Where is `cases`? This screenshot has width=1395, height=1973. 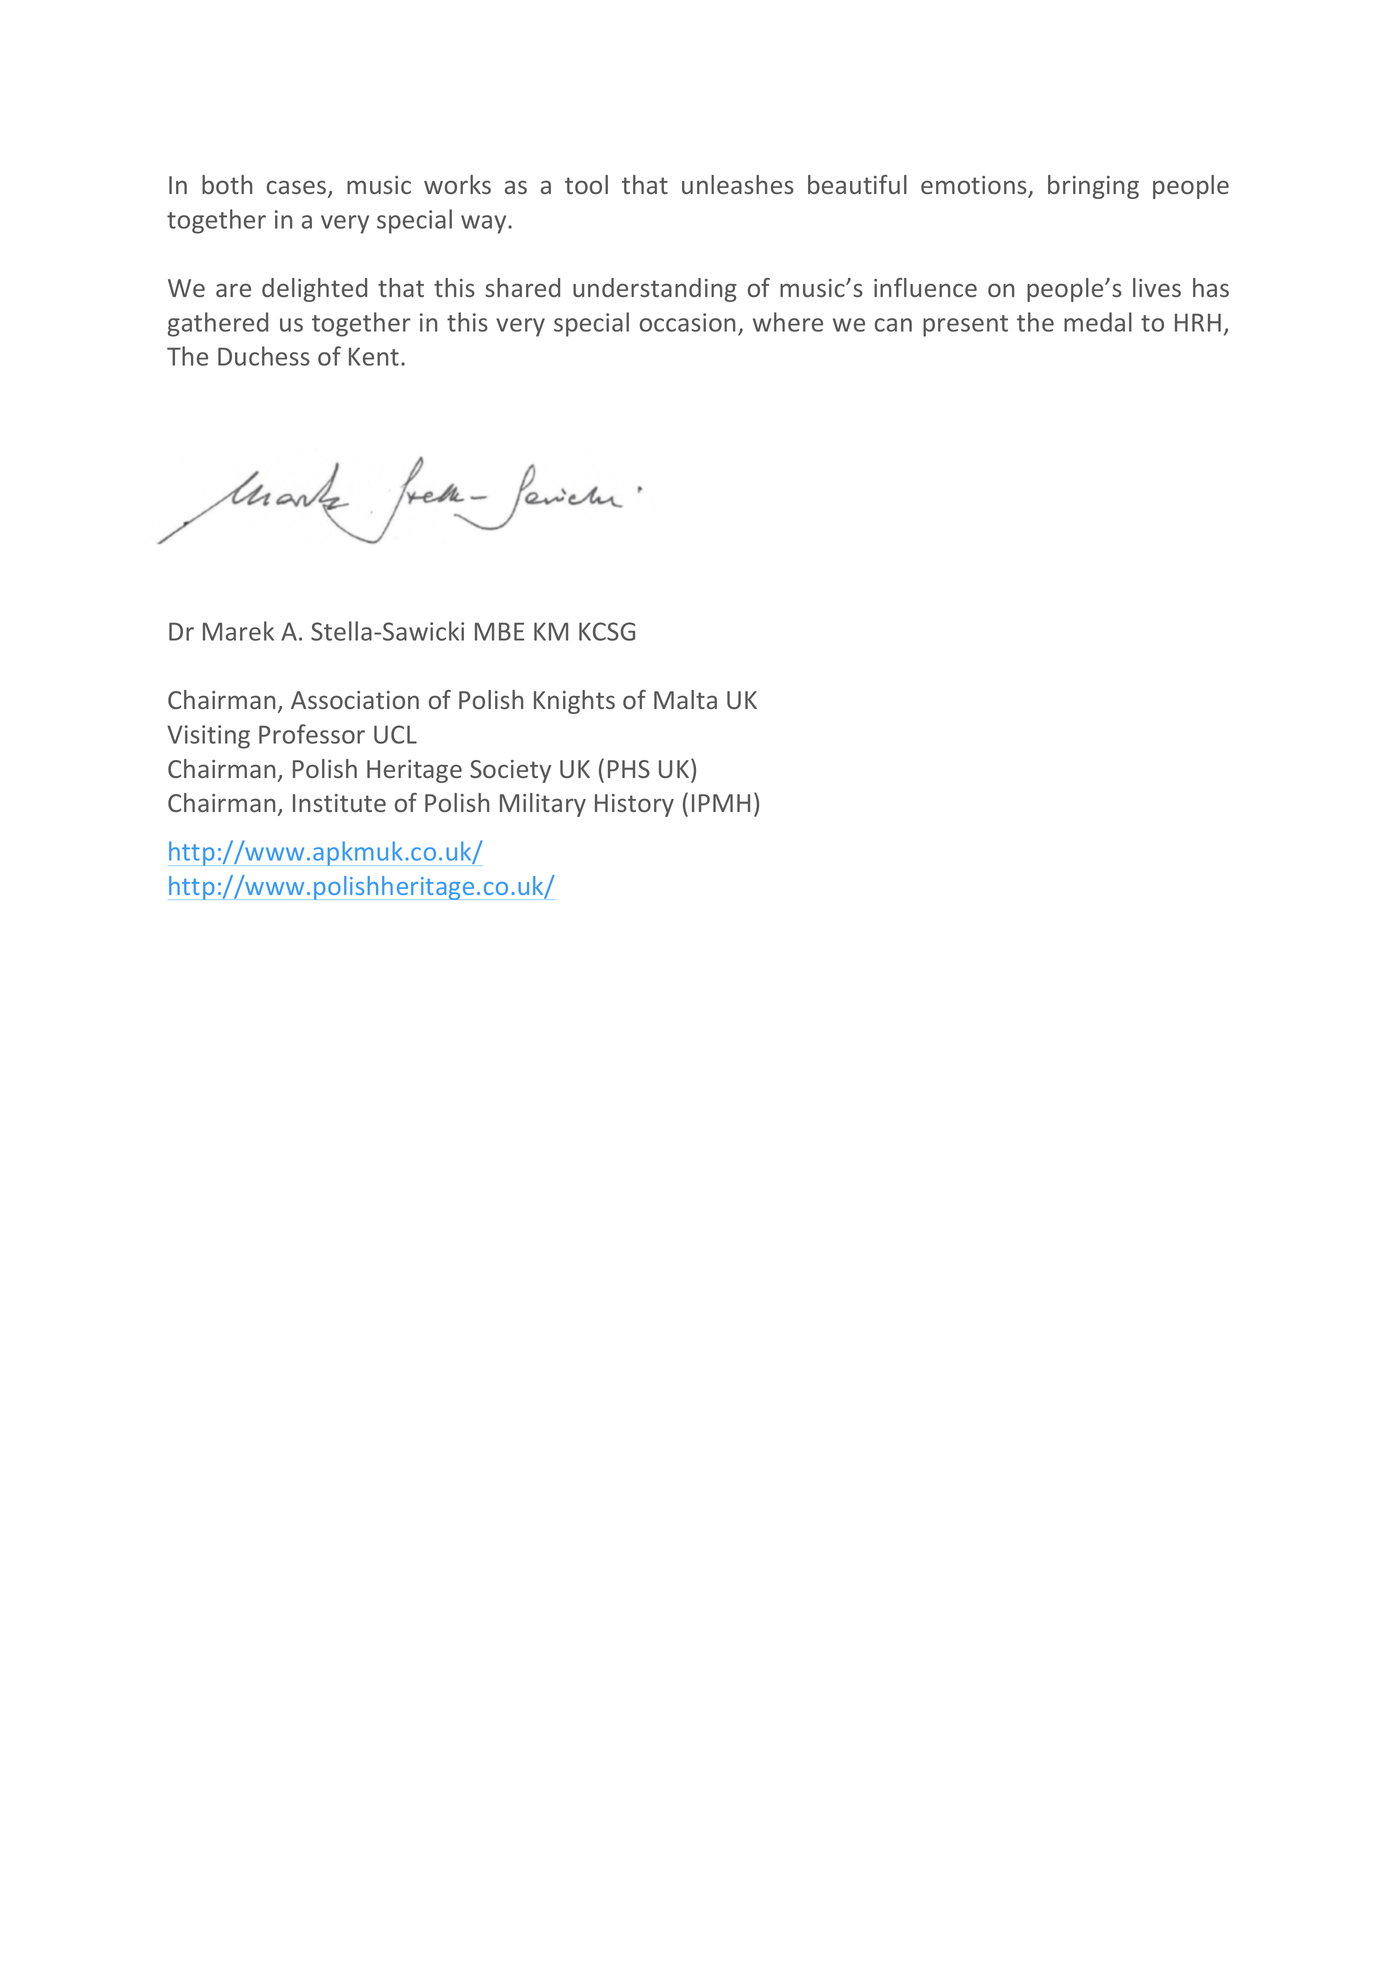
cases is located at coordinates (298, 188).
